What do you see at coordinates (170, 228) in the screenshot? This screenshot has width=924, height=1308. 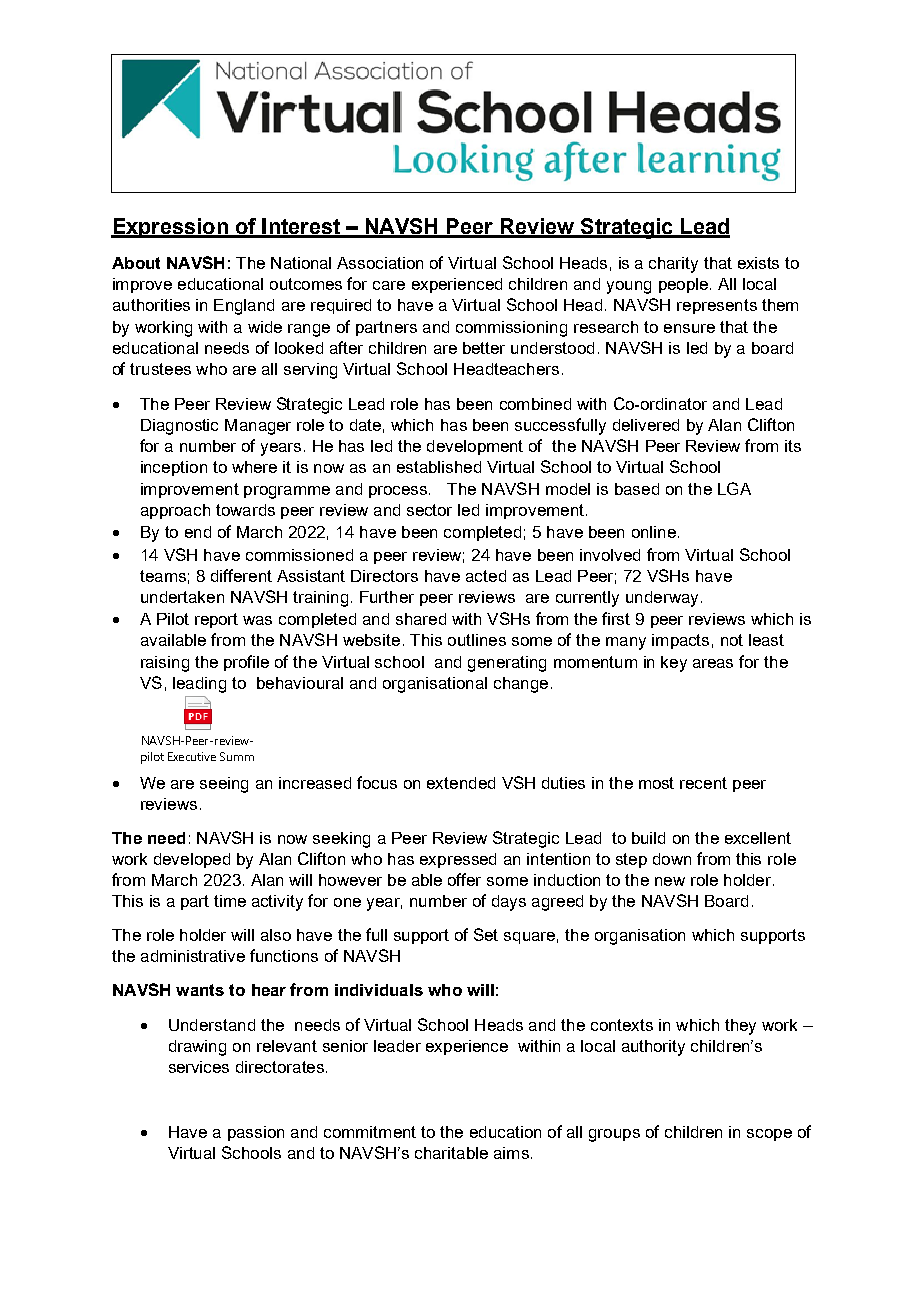 I see `Expression` at bounding box center [170, 228].
